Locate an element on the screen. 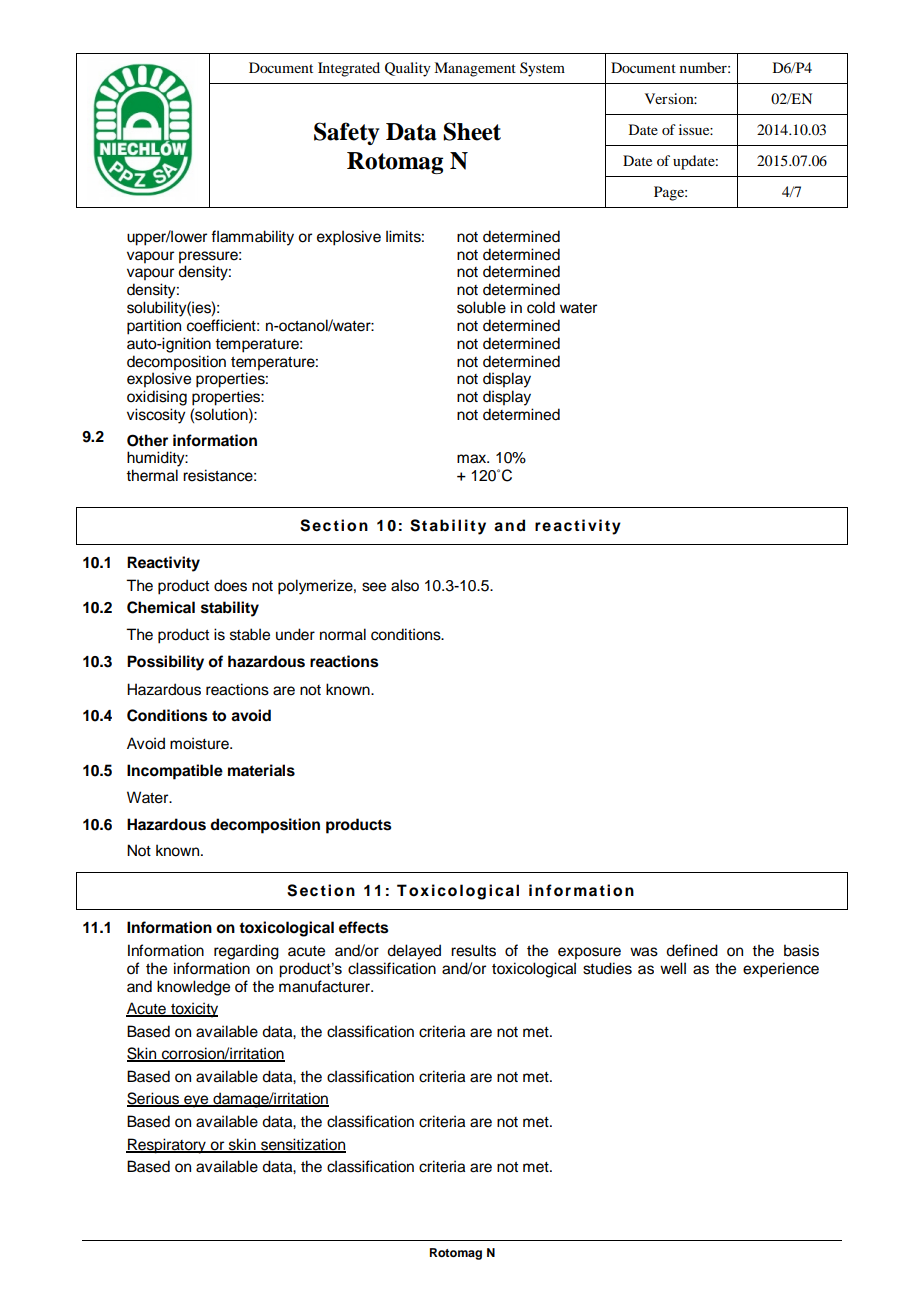 This screenshot has width=924, height=1308. System is located at coordinates (542, 69).
